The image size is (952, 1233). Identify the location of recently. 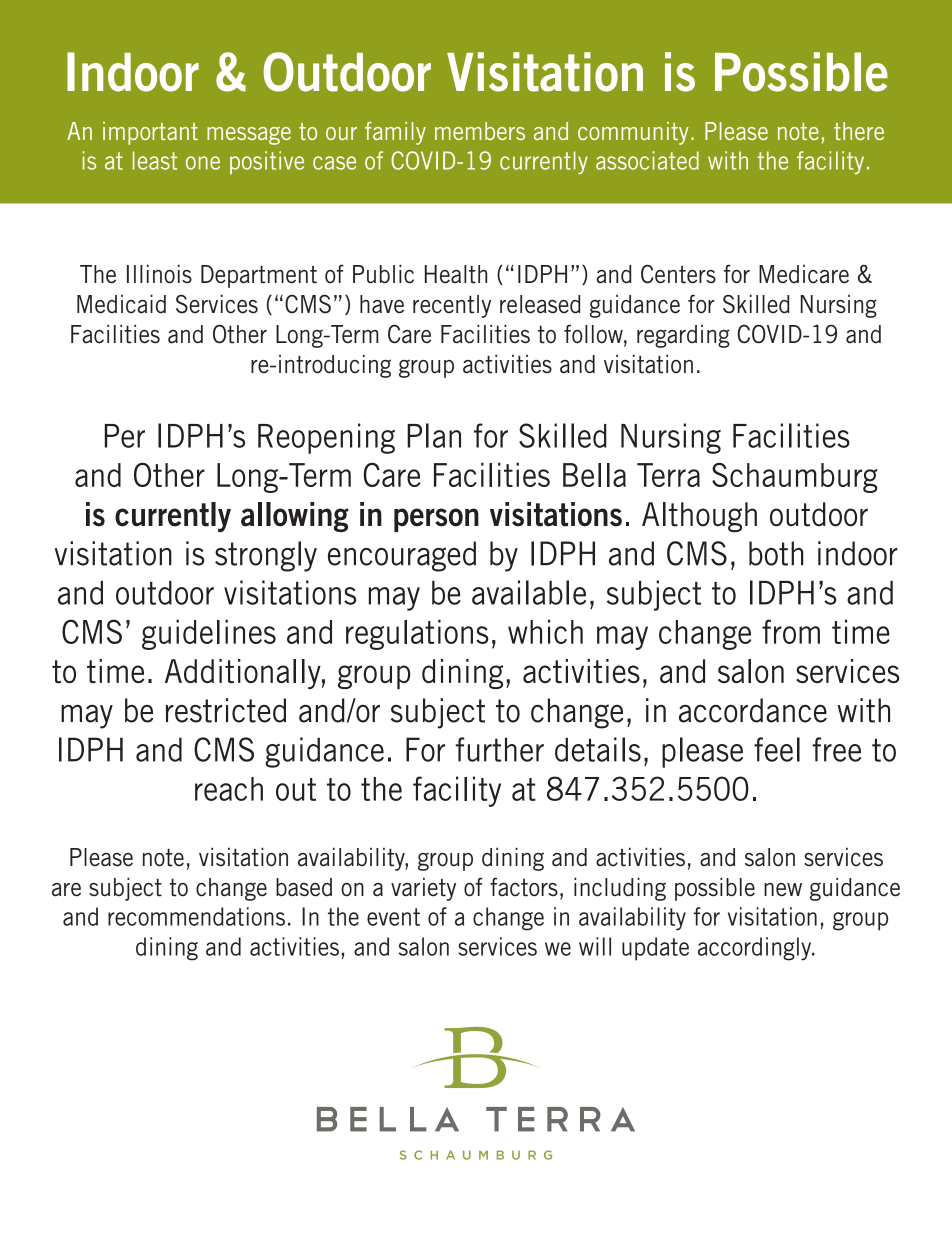
(452, 306).
